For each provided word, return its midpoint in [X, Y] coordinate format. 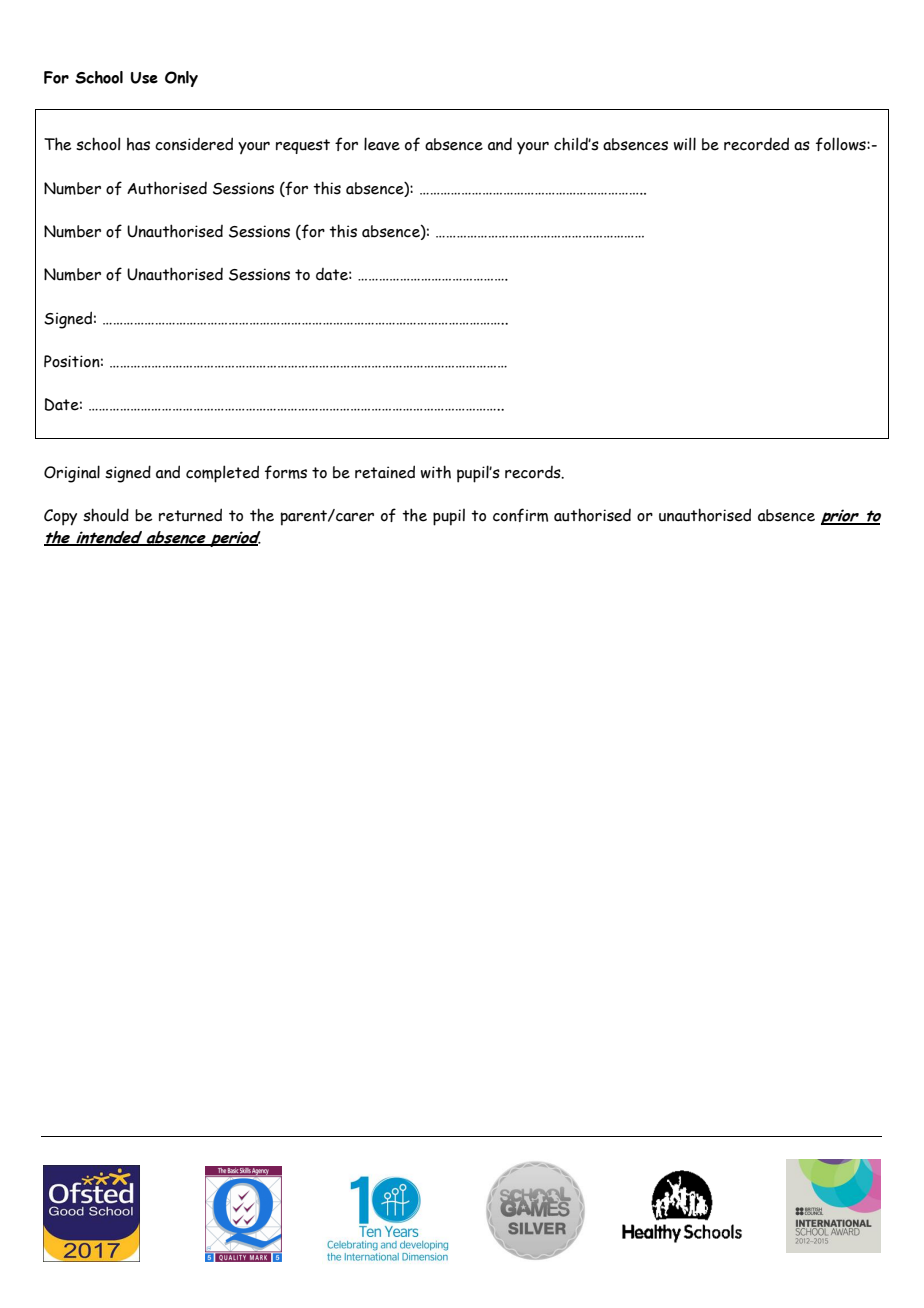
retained [385, 472]
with [436, 472]
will [685, 144]
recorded [756, 144]
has [138, 144]
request [303, 146]
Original [72, 474]
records [534, 472]
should [106, 515]
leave [382, 144]
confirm [520, 515]
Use [144, 78]
